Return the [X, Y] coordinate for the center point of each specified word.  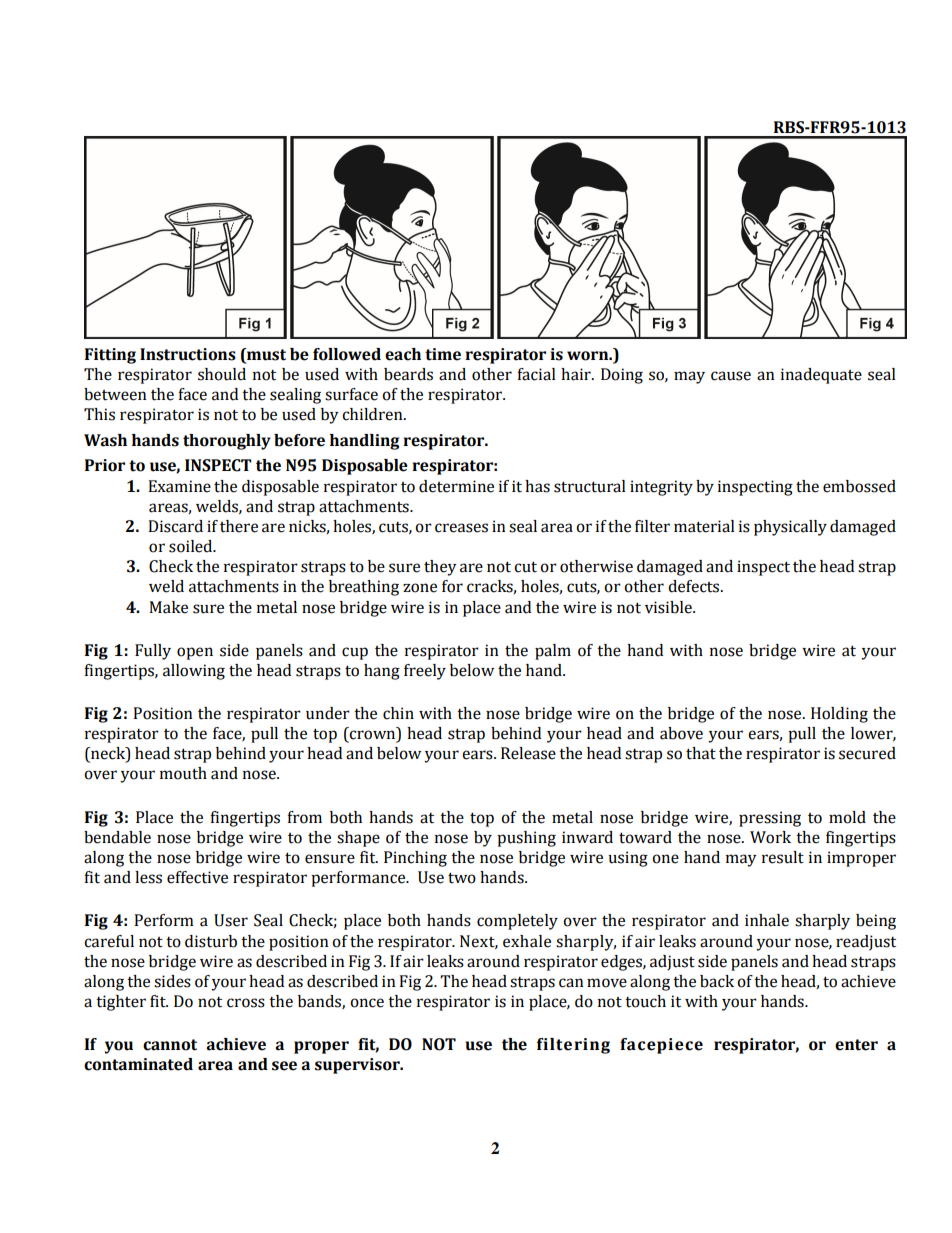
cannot [170, 1045]
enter [856, 1045]
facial [536, 374]
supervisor [358, 1066]
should [222, 374]
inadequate [821, 376]
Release [528, 753]
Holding [839, 715]
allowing [194, 672]
